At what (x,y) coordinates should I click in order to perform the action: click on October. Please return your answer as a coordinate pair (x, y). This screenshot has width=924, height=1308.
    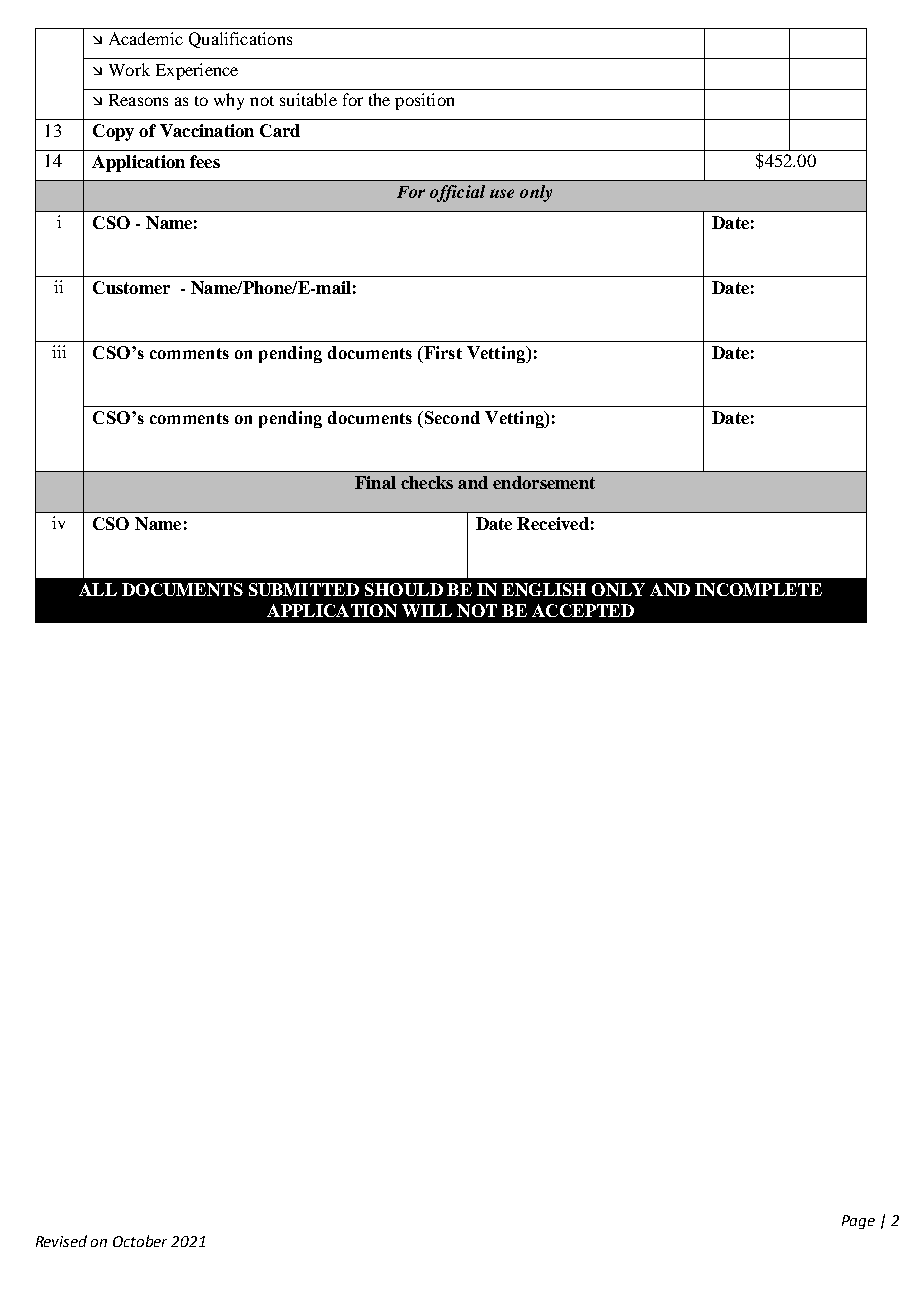
    Looking at the image, I should click on (140, 1241).
